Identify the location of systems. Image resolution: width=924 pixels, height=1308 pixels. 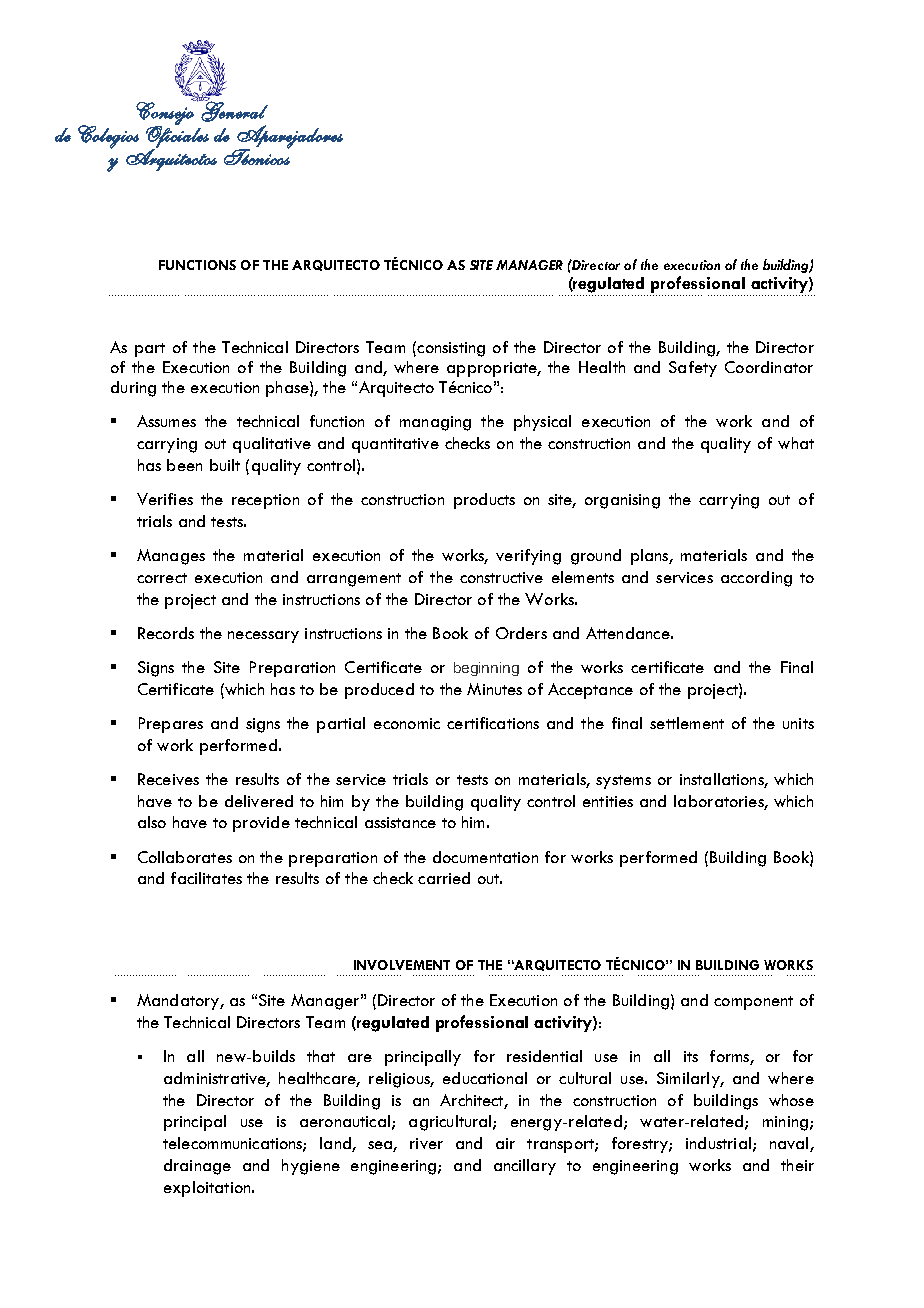
(623, 782).
